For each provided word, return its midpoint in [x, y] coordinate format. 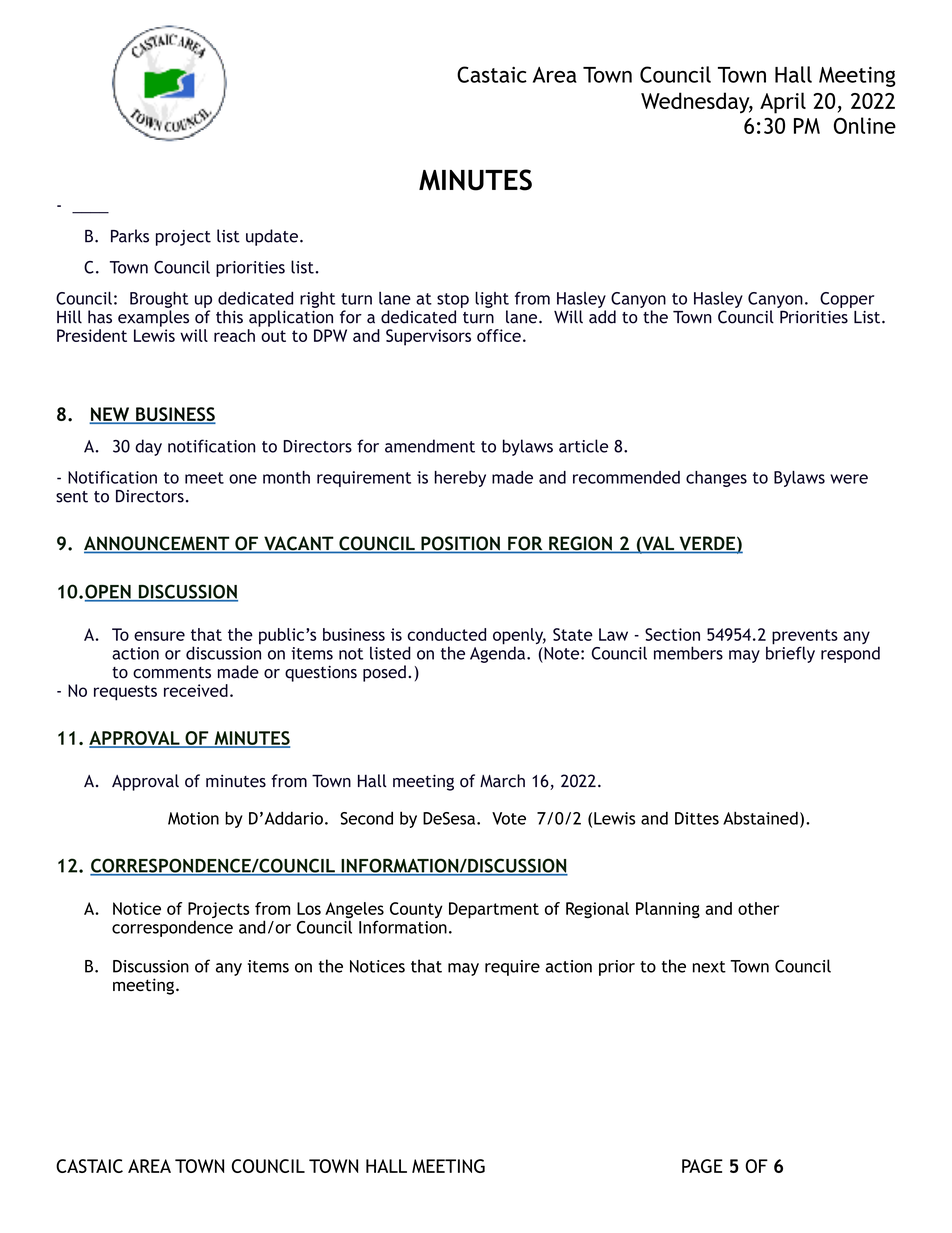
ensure [159, 636]
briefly [790, 653]
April [783, 103]
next [709, 967]
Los [309, 908]
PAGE [702, 1166]
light [492, 299]
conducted [447, 634]
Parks [130, 236]
